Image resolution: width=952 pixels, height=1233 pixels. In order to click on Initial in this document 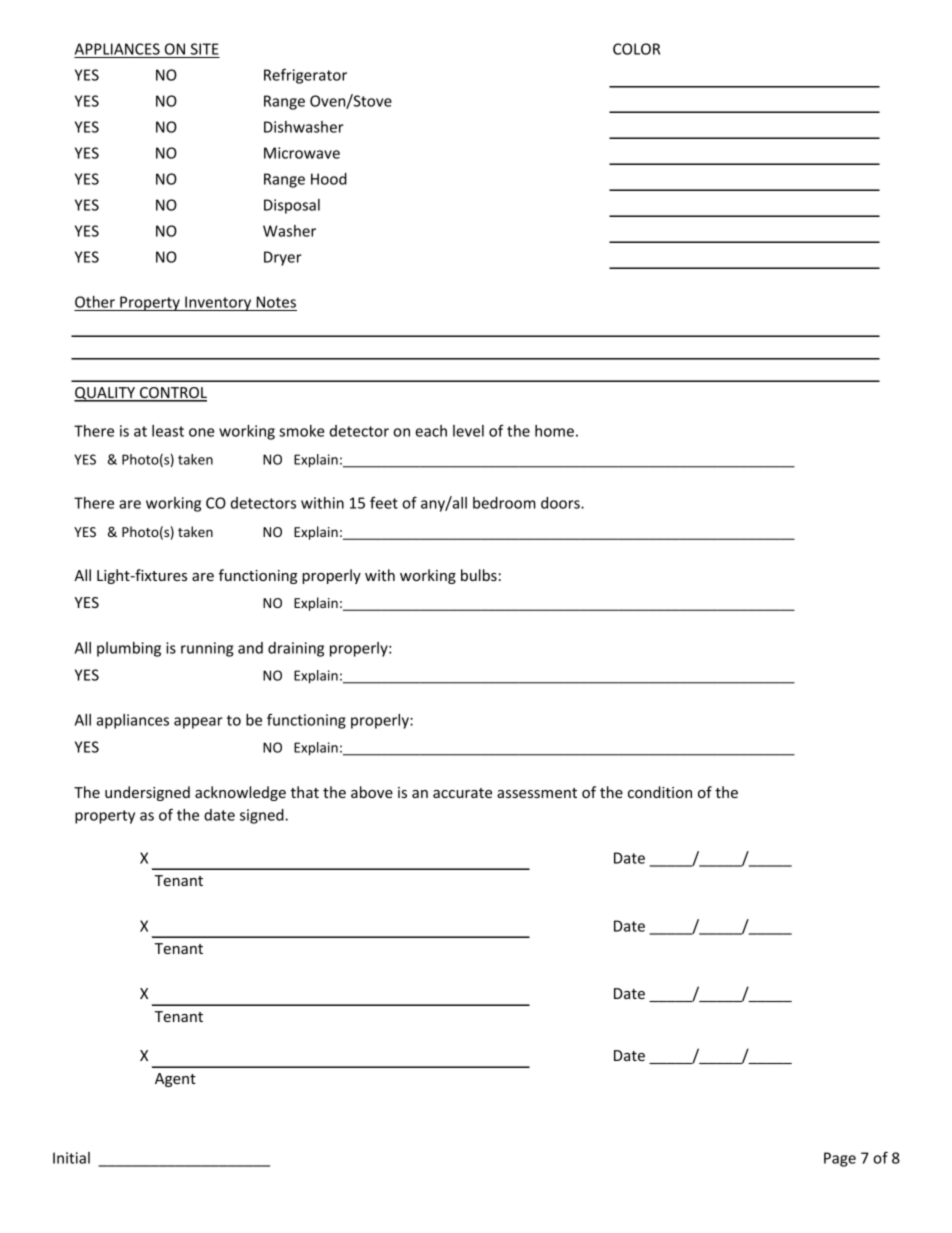, I will do `click(71, 1158)`.
